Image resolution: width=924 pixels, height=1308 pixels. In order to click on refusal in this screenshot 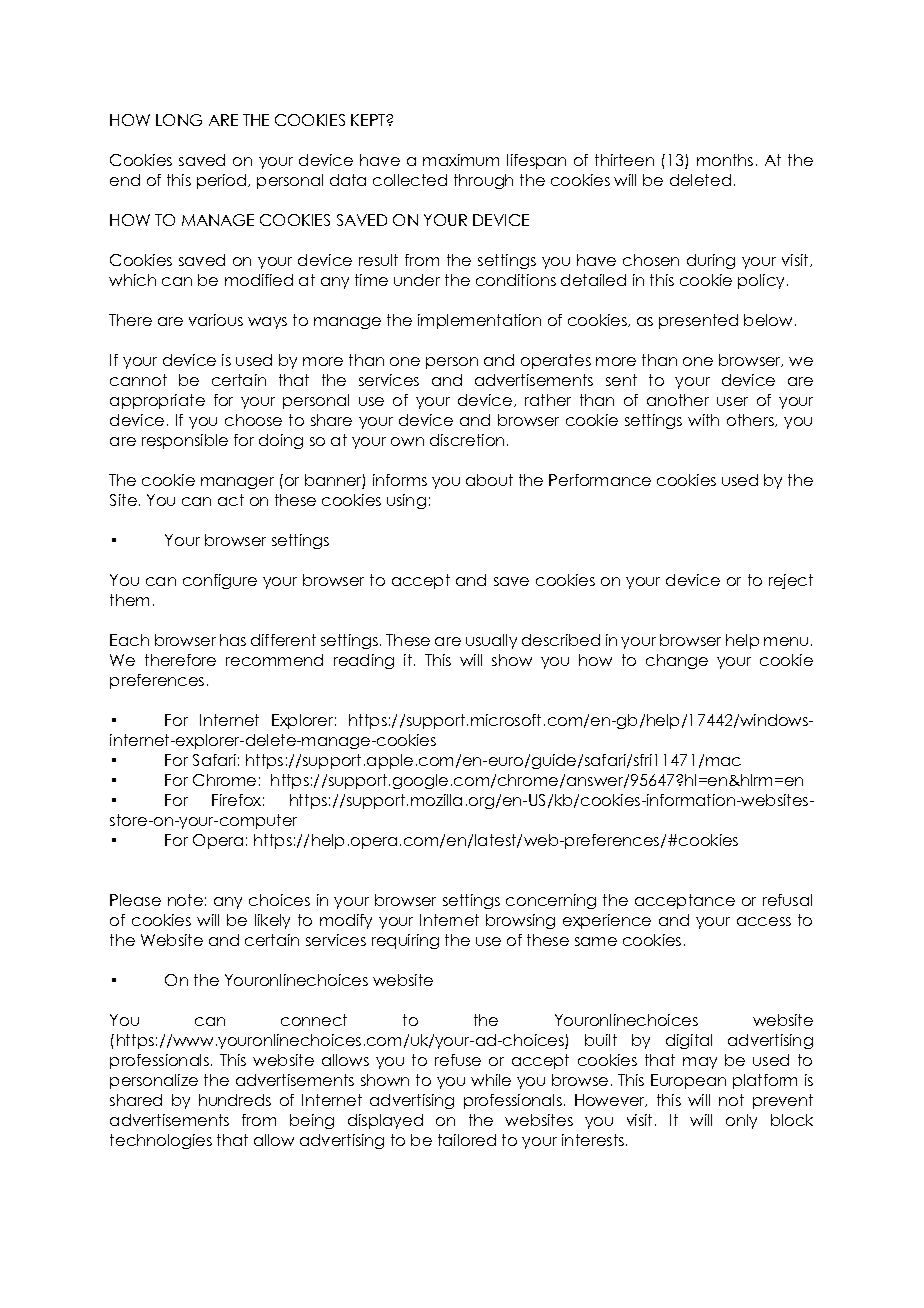, I will do `click(787, 900)`.
